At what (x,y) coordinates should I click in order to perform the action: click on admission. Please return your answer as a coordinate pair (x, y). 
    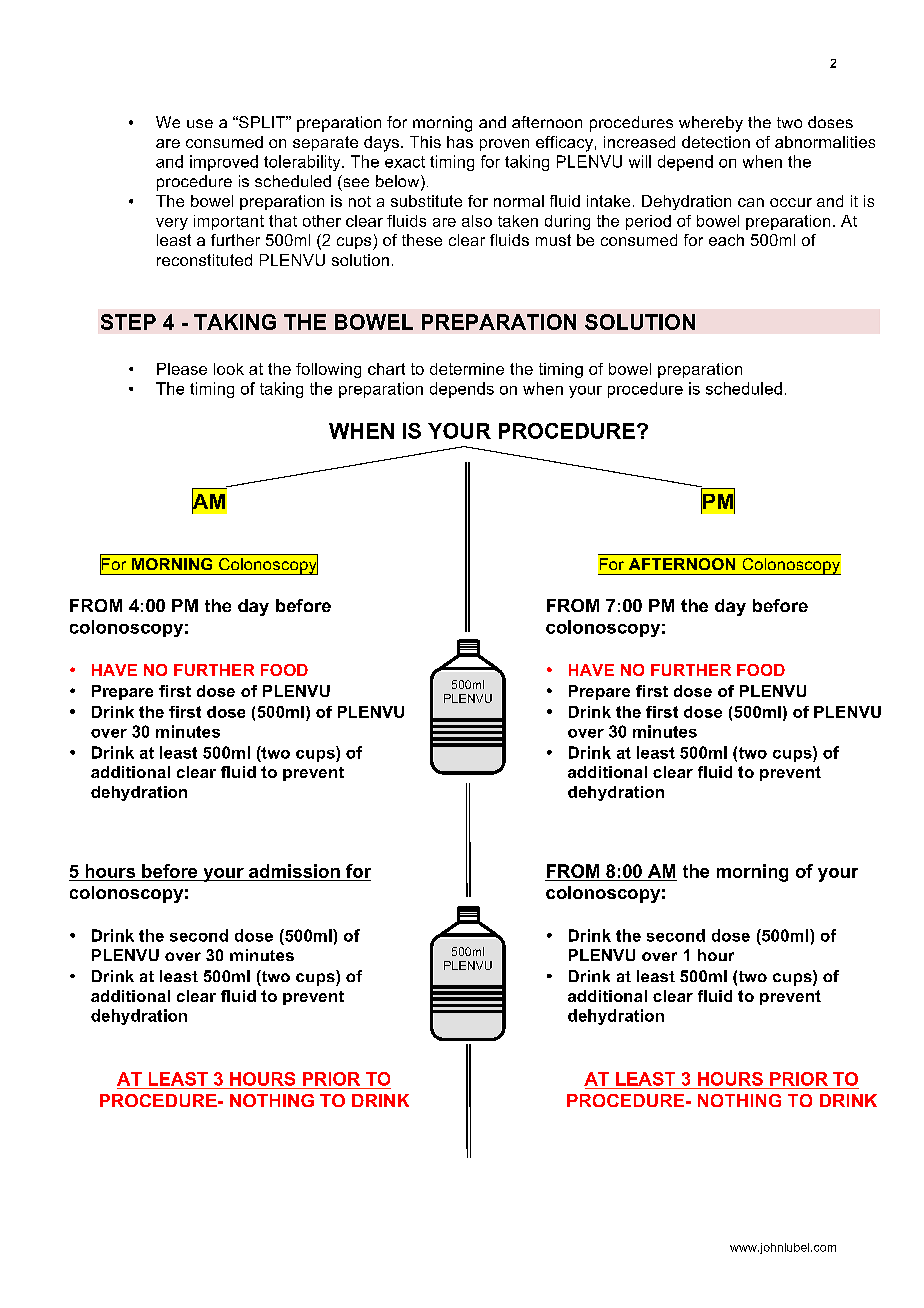
    Looking at the image, I should click on (294, 872).
